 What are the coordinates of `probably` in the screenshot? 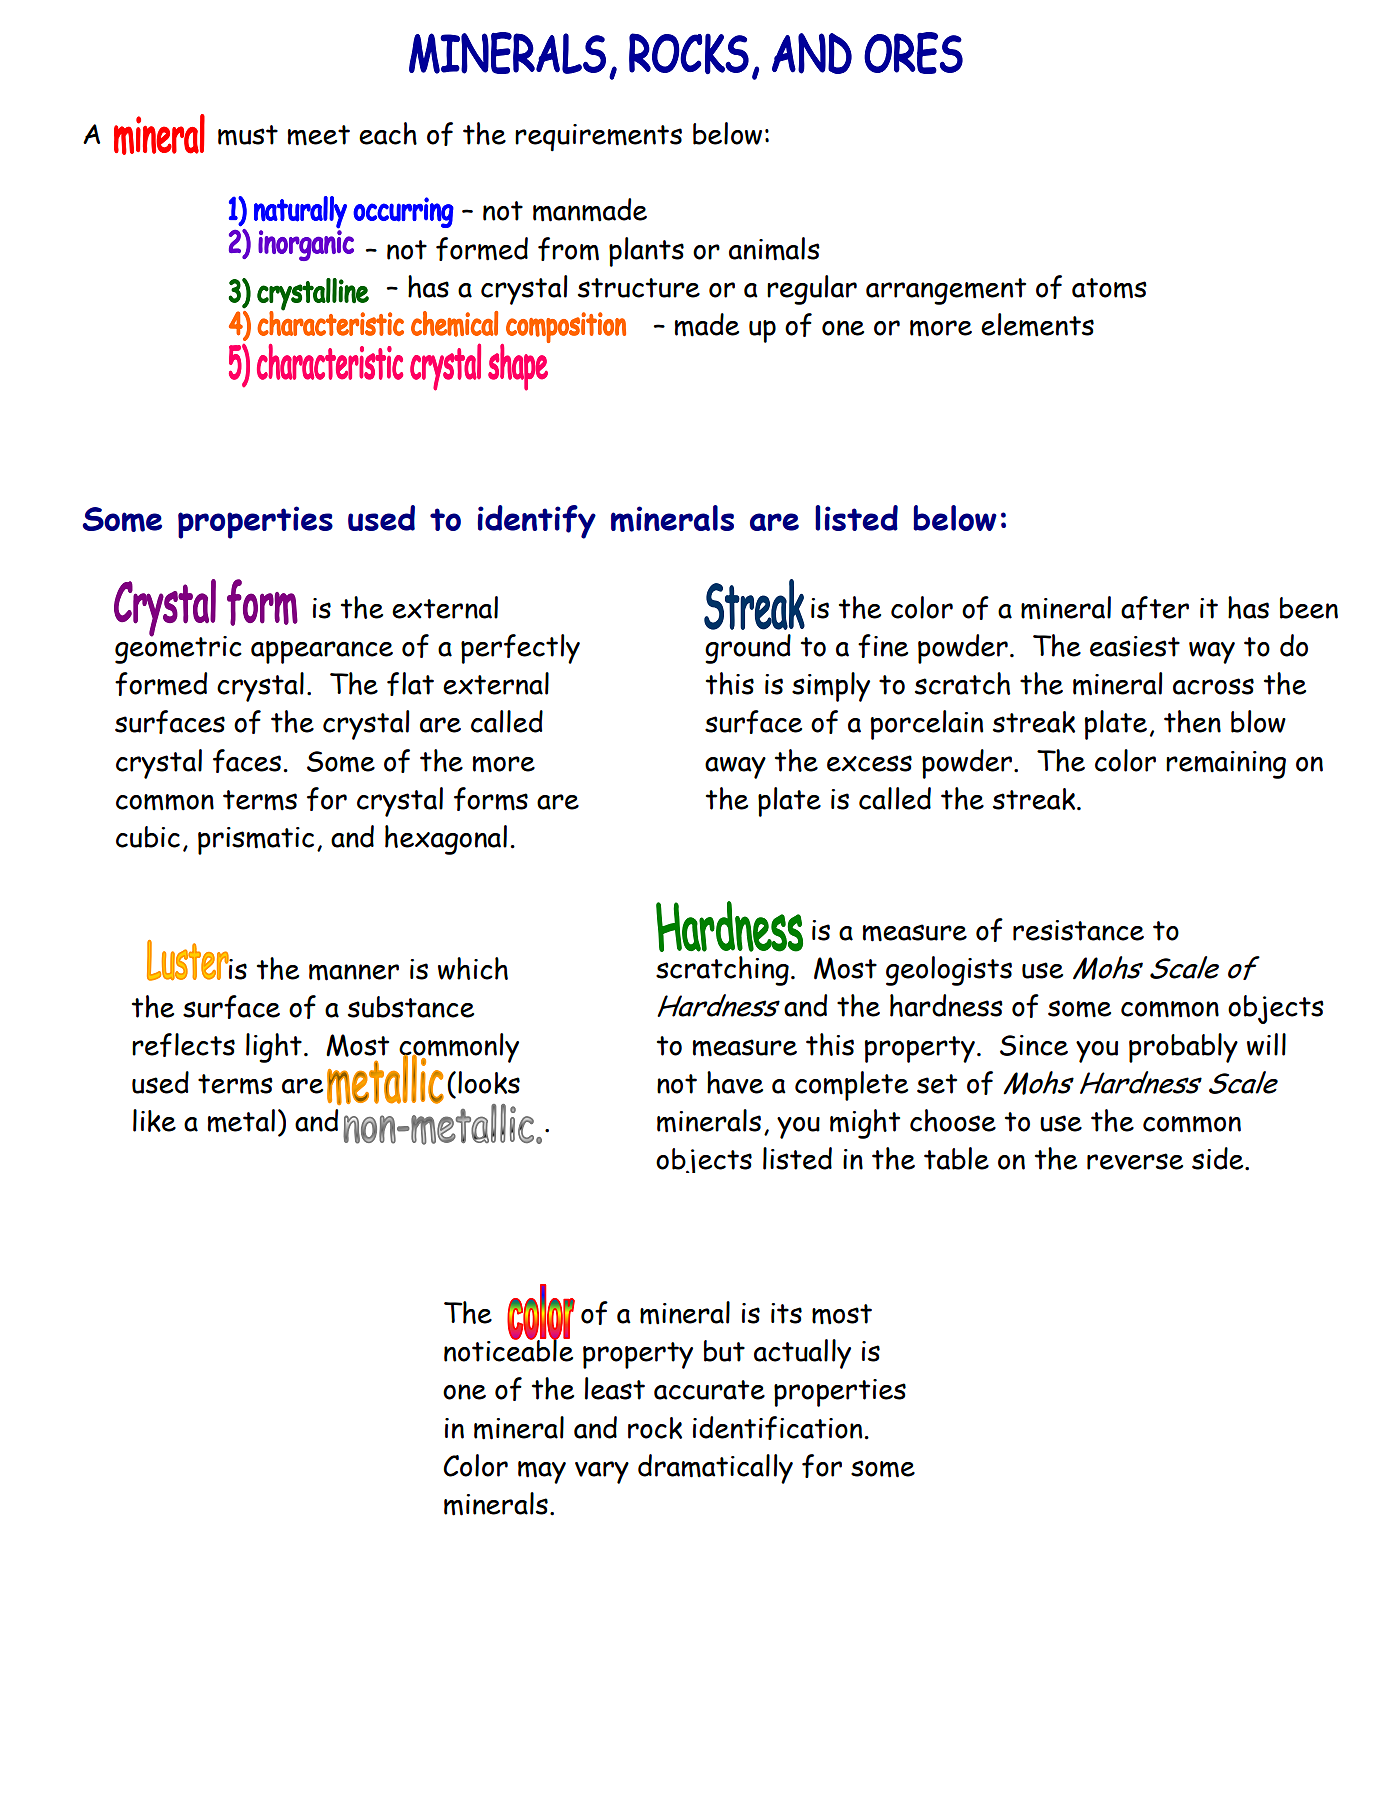 It's located at (1183, 1048).
